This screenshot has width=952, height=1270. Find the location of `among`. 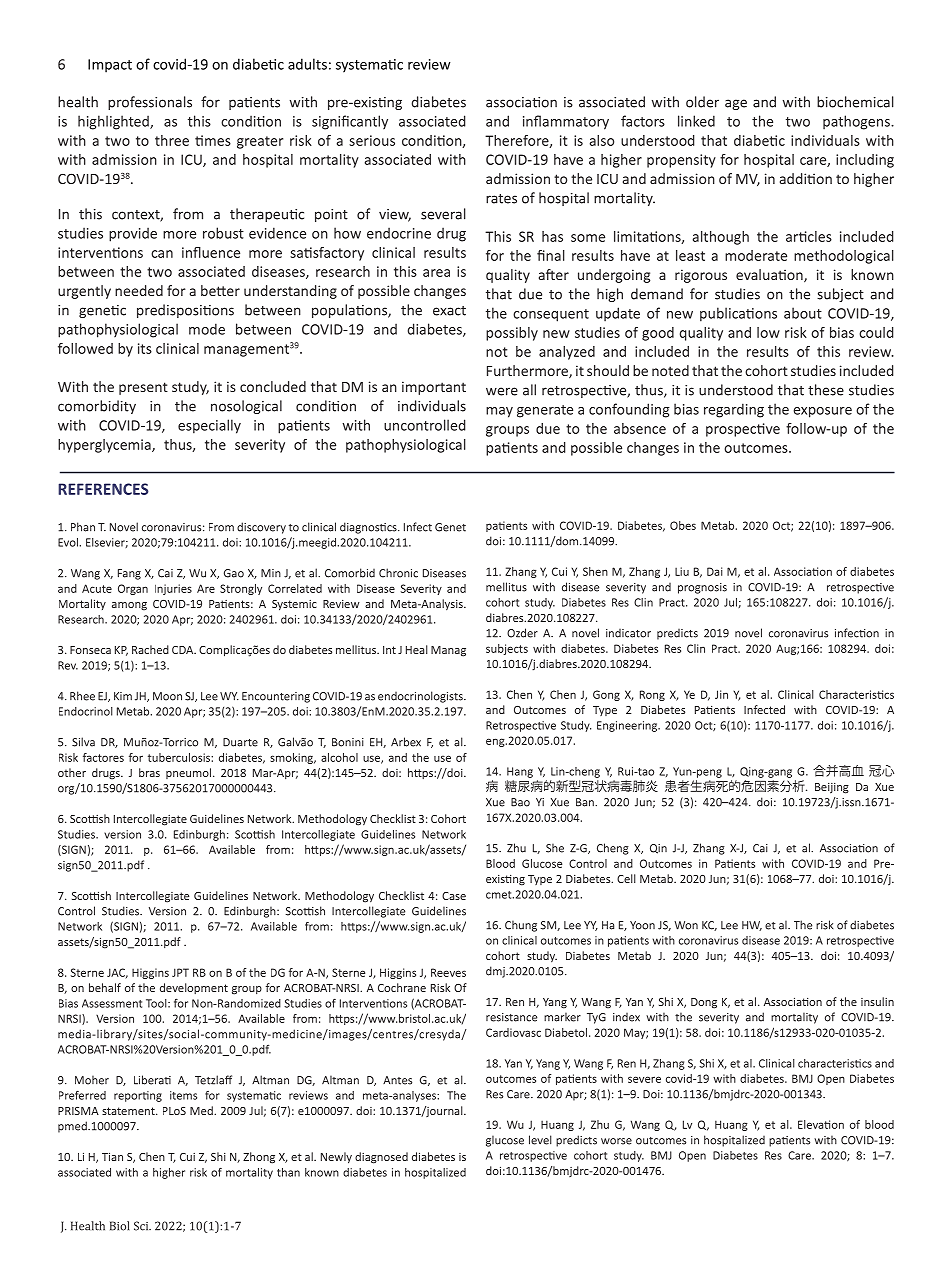

among is located at coordinates (129, 606).
